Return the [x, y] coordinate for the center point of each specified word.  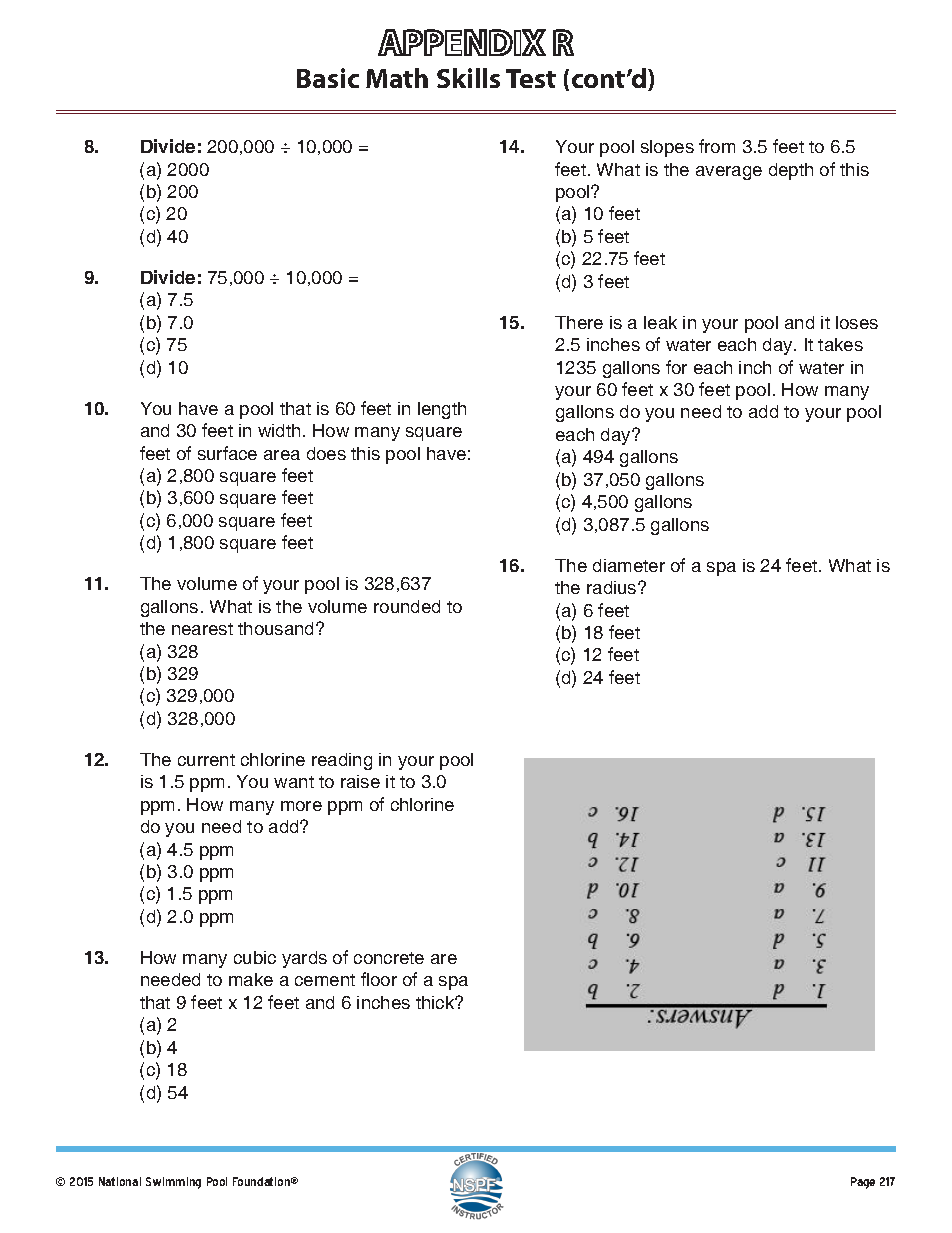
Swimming [173, 1183]
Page [863, 1183]
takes [840, 344]
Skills [468, 78]
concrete [389, 958]
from [717, 146]
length [442, 410]
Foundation [263, 1181]
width [279, 430]
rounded [407, 606]
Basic [328, 78]
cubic [255, 957]
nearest [202, 629]
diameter [629, 565]
